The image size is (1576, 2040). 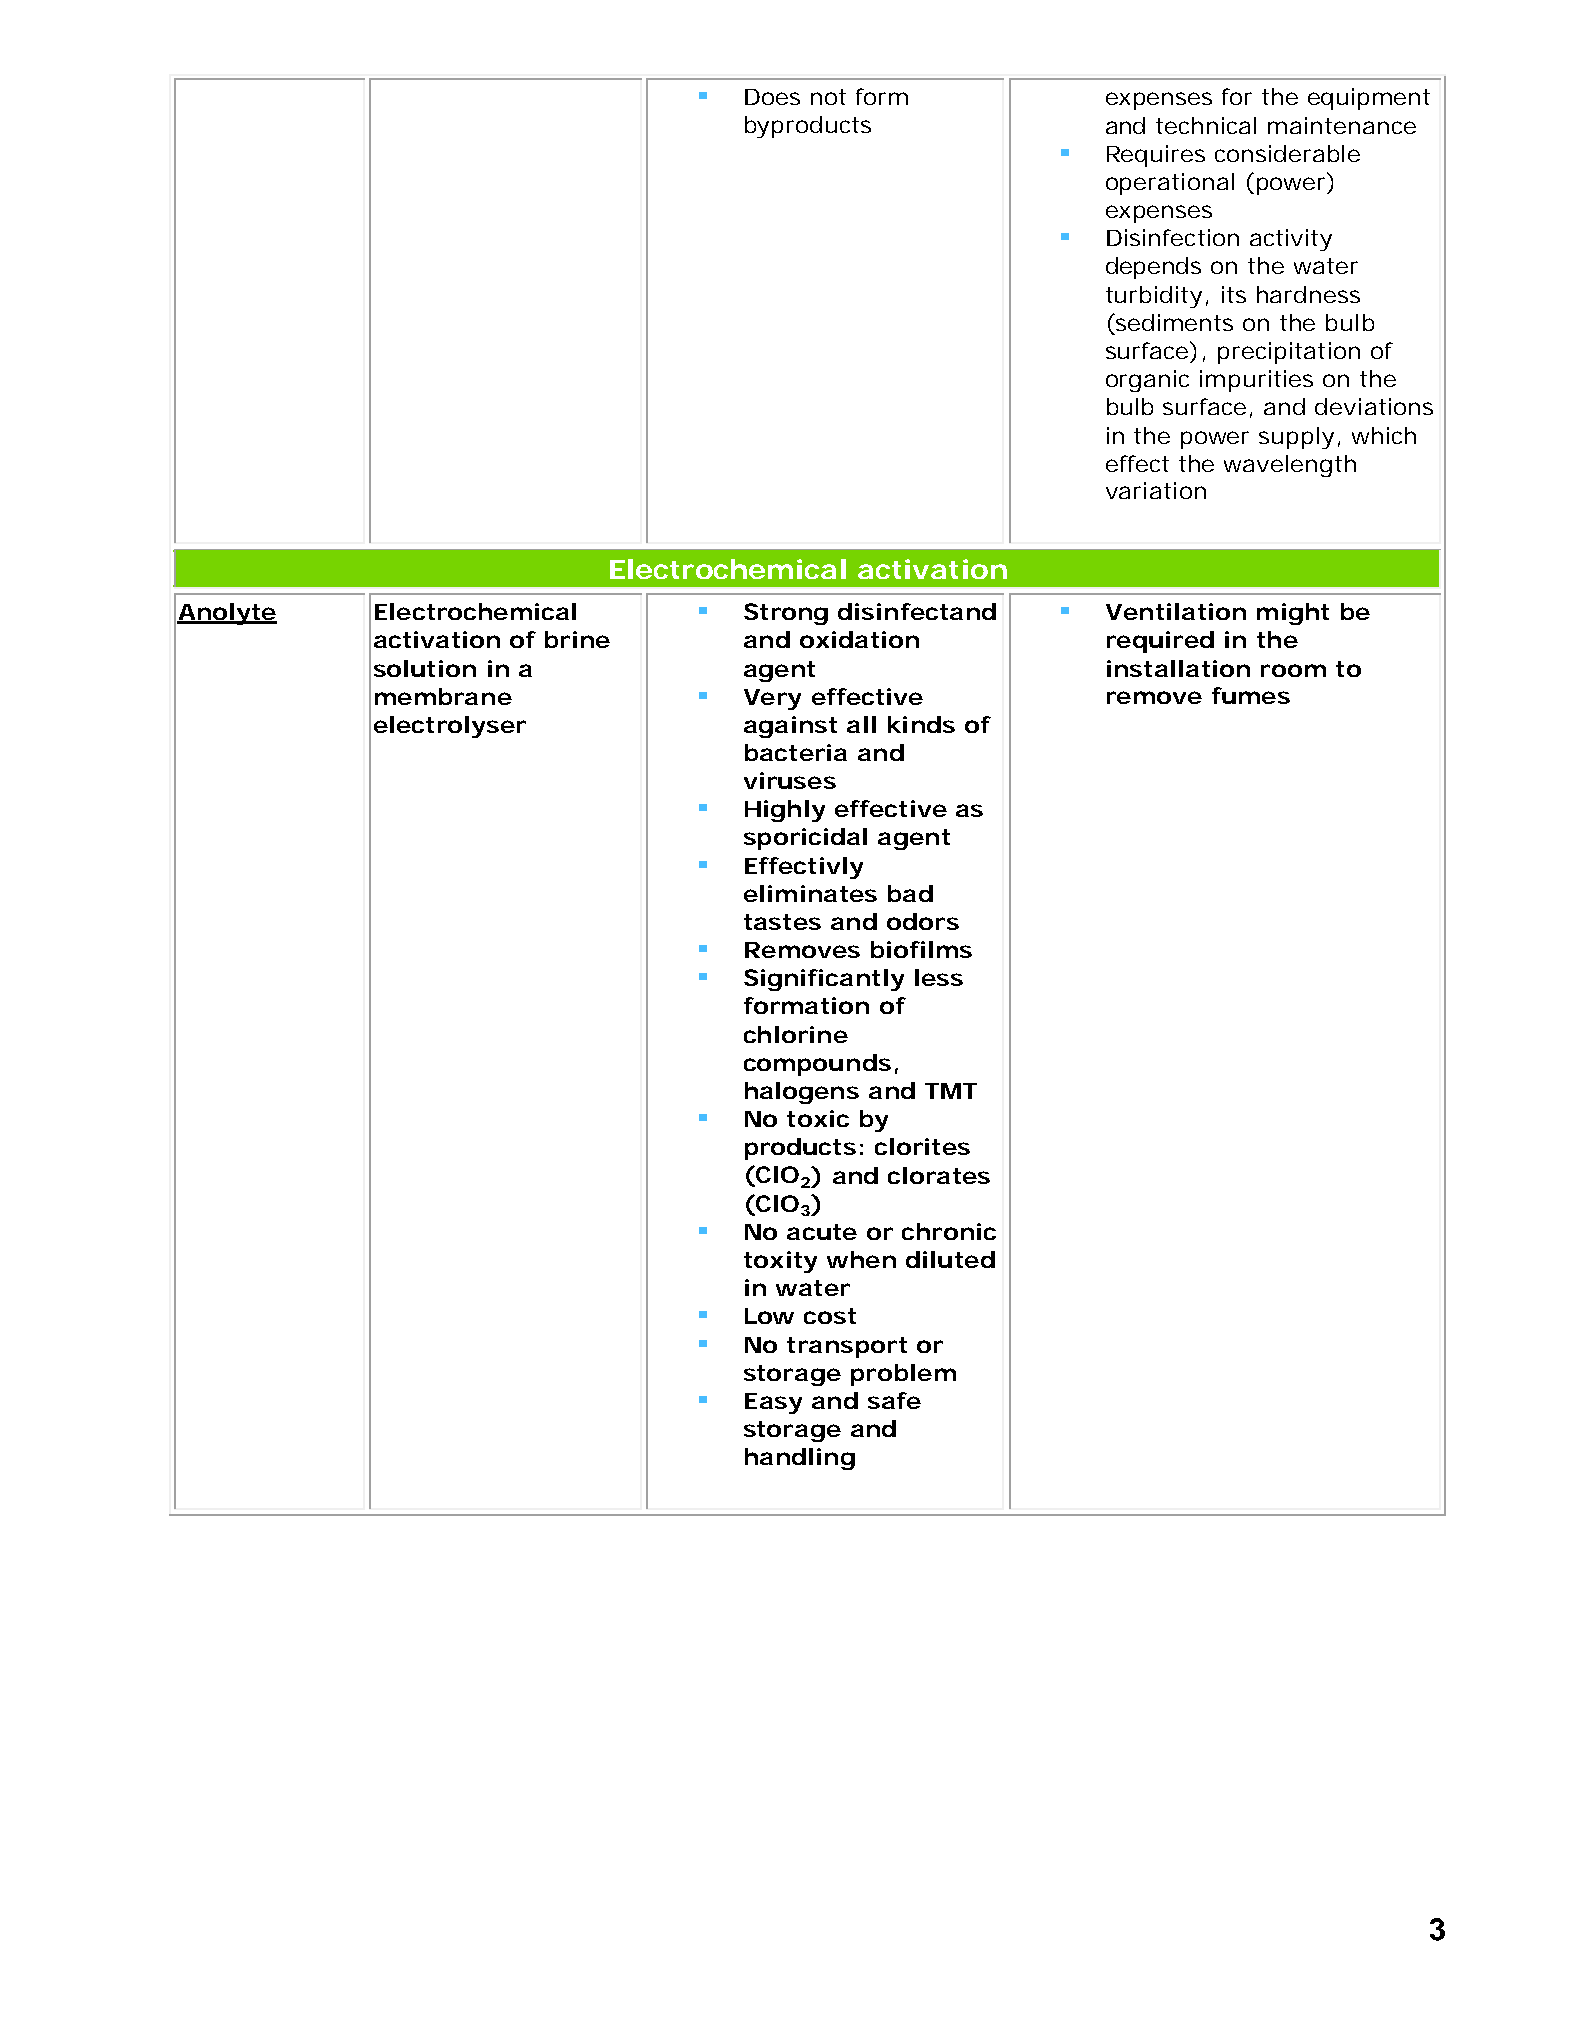 What do you see at coordinates (818, 1118) in the document?
I see `toxic` at bounding box center [818, 1118].
